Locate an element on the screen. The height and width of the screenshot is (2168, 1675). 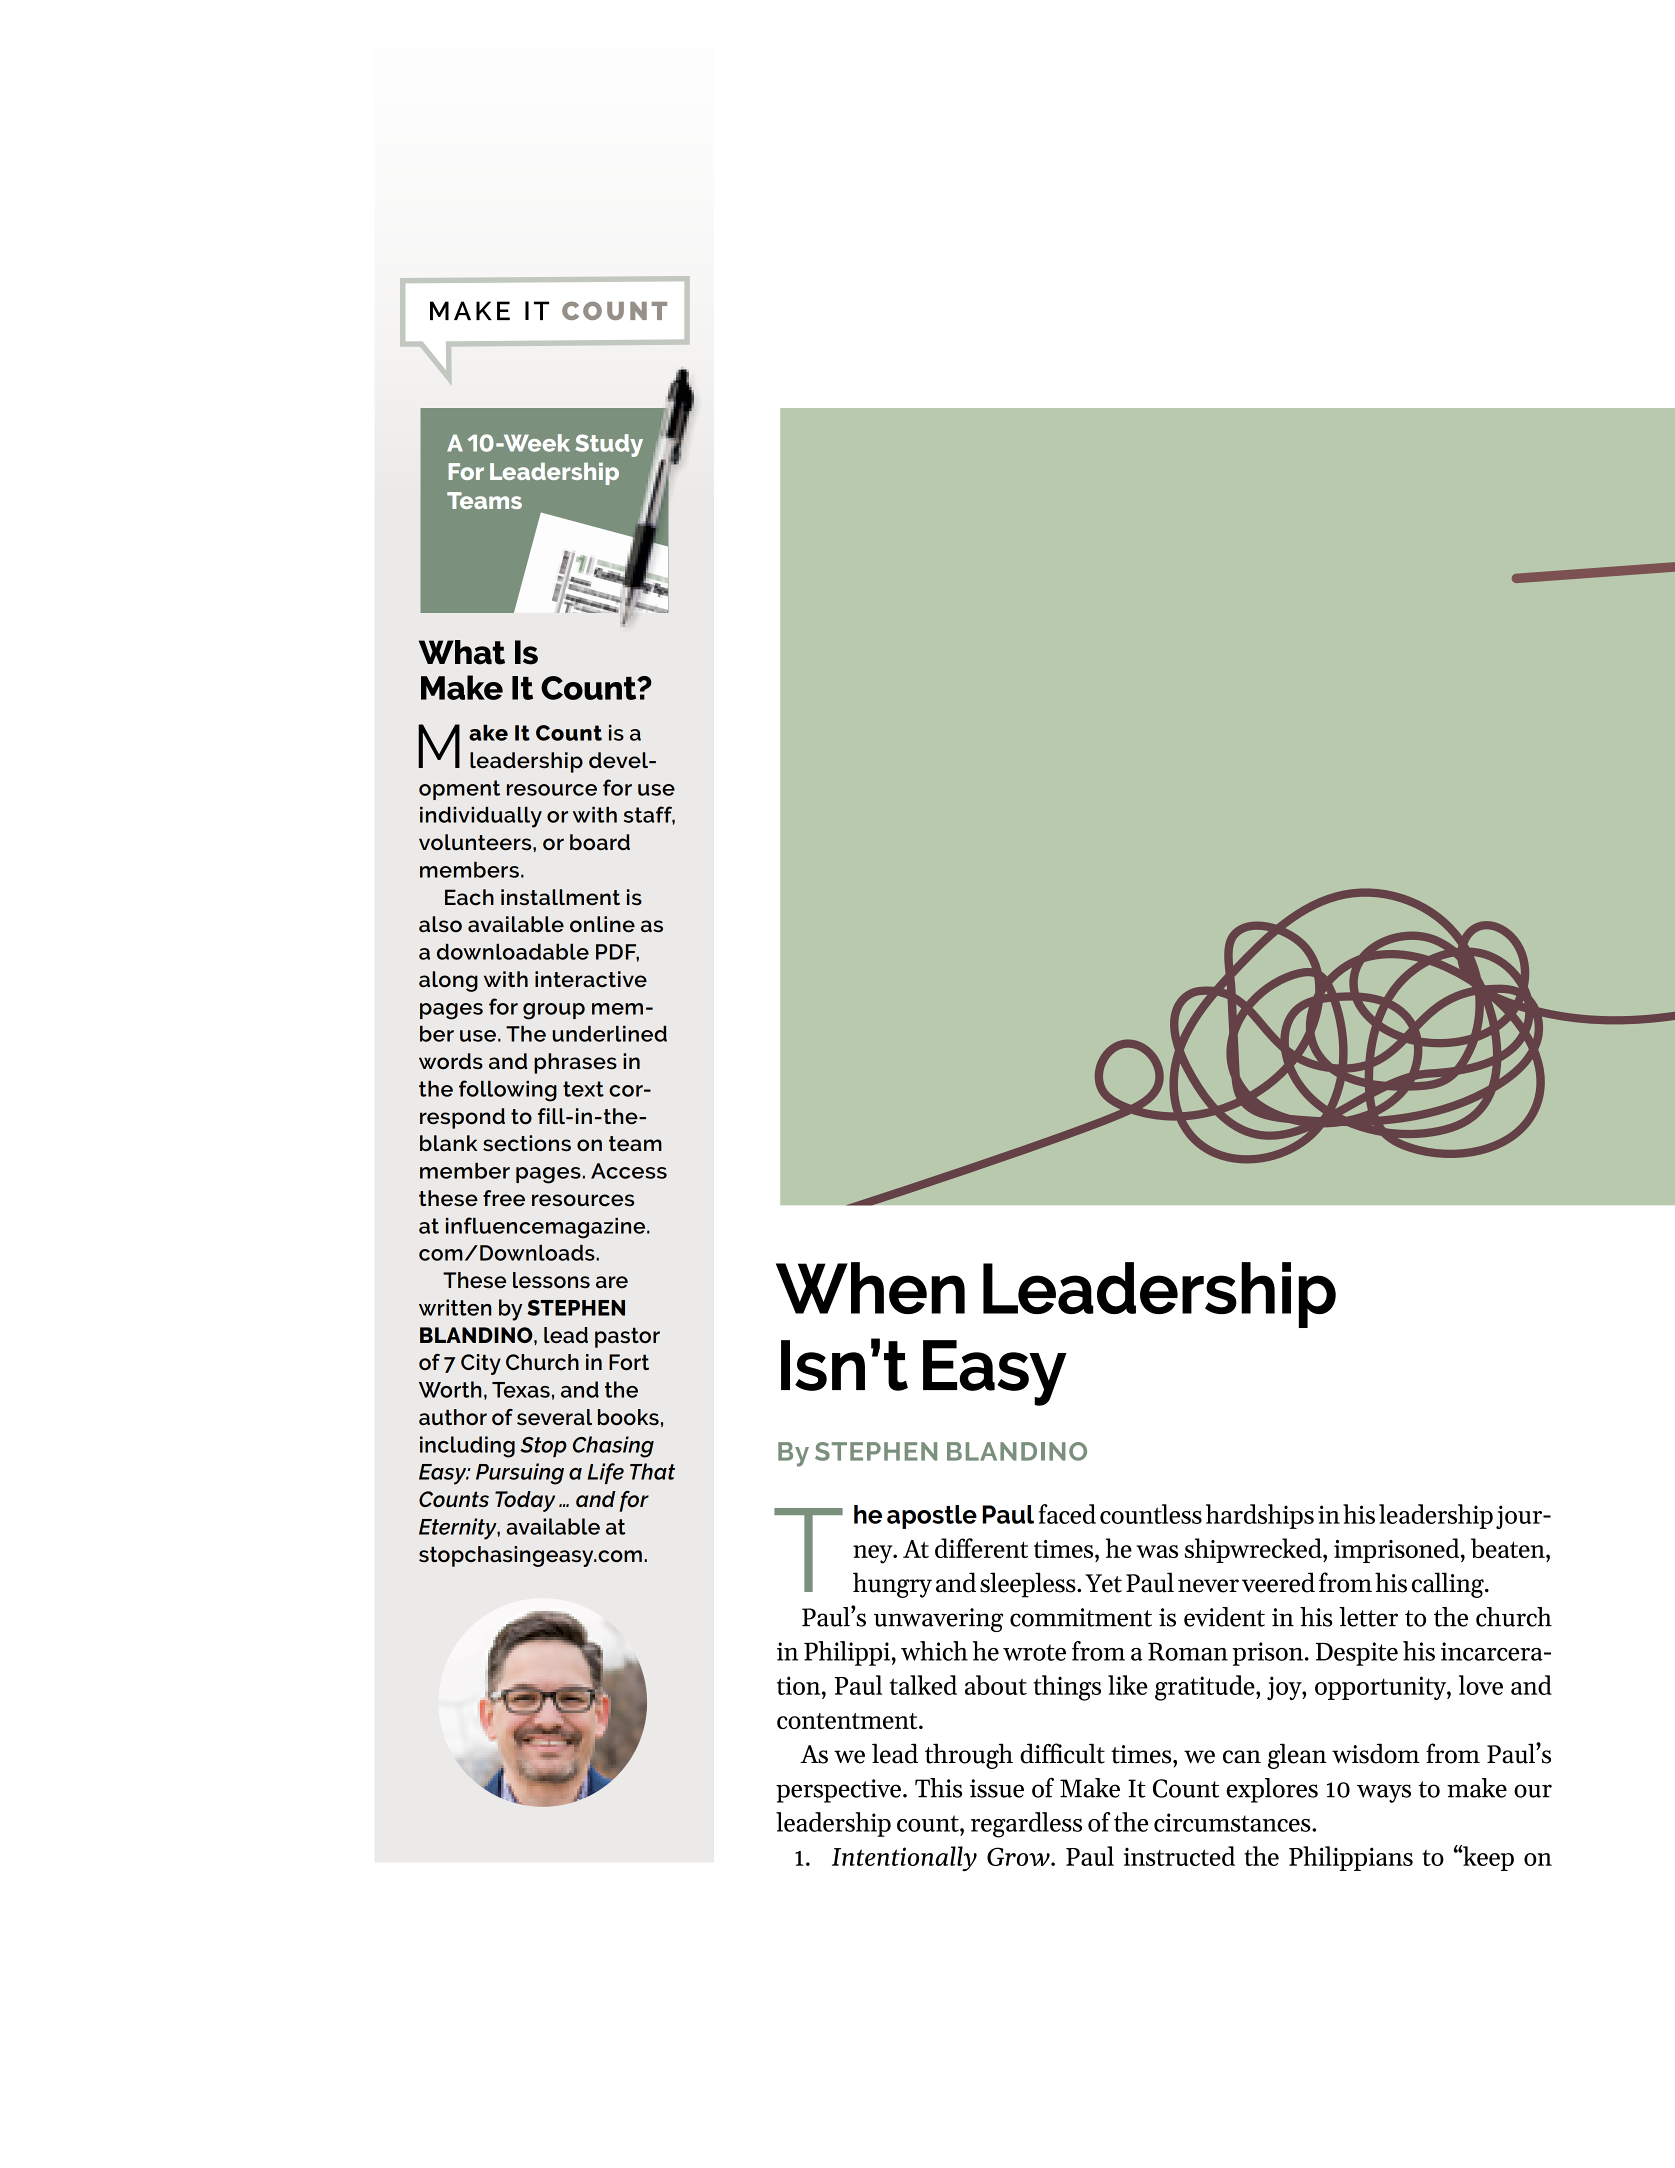
What is located at coordinates (462, 652).
